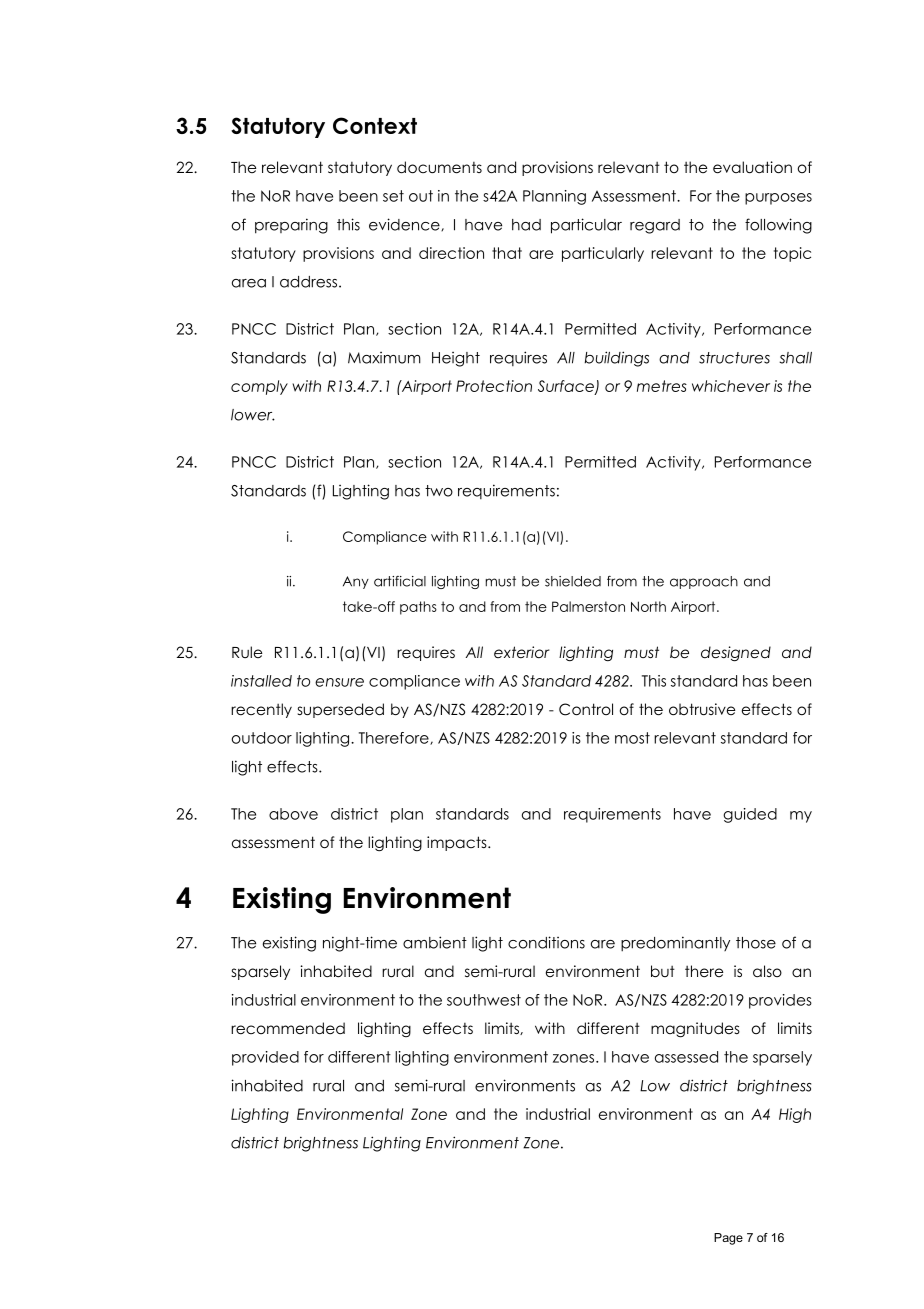  I want to click on designed, so click(736, 654).
